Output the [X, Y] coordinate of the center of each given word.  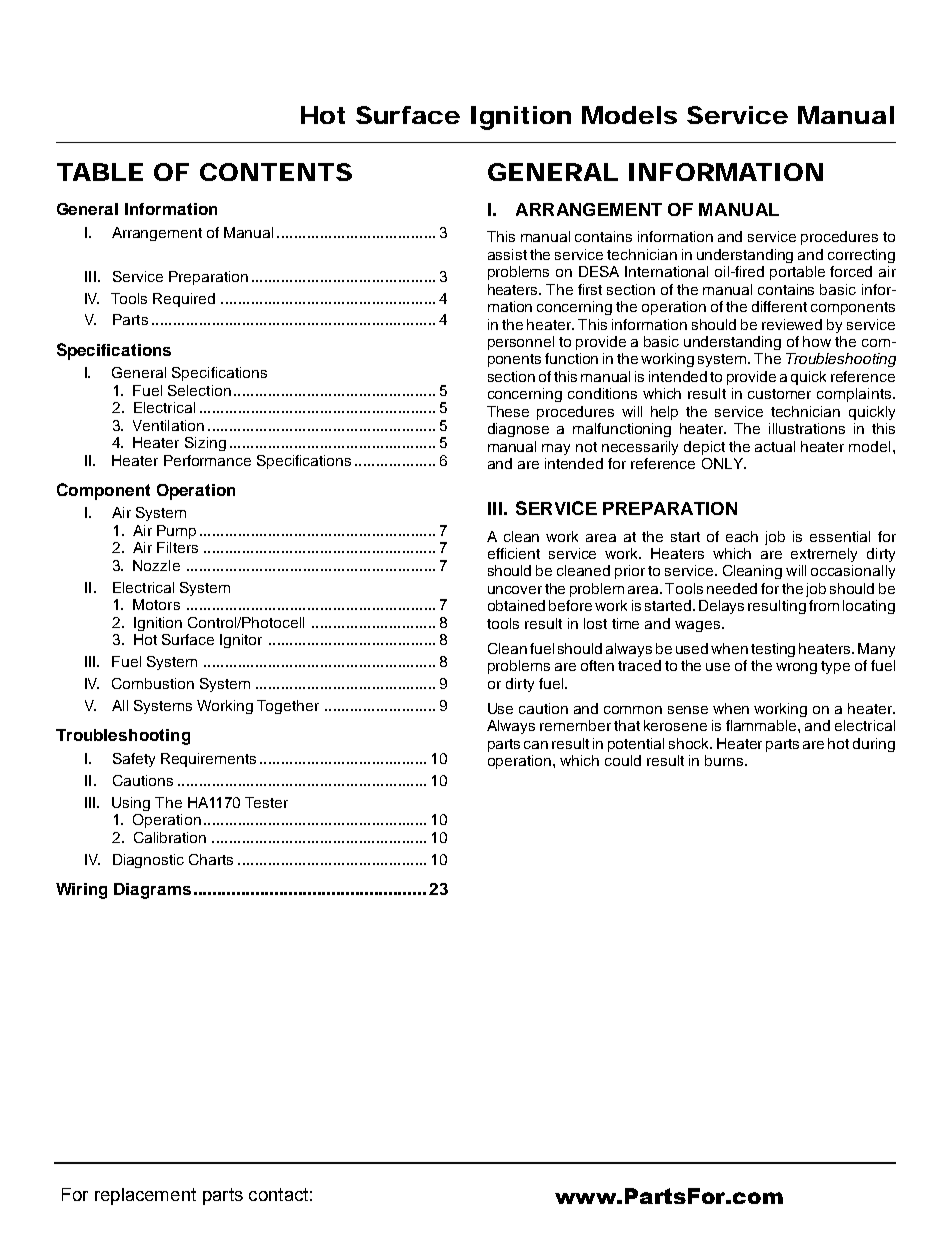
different [779, 306]
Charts [211, 859]
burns [725, 760]
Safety [134, 760]
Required [184, 300]
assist [507, 254]
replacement [145, 1196]
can [536, 745]
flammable [762, 725]
